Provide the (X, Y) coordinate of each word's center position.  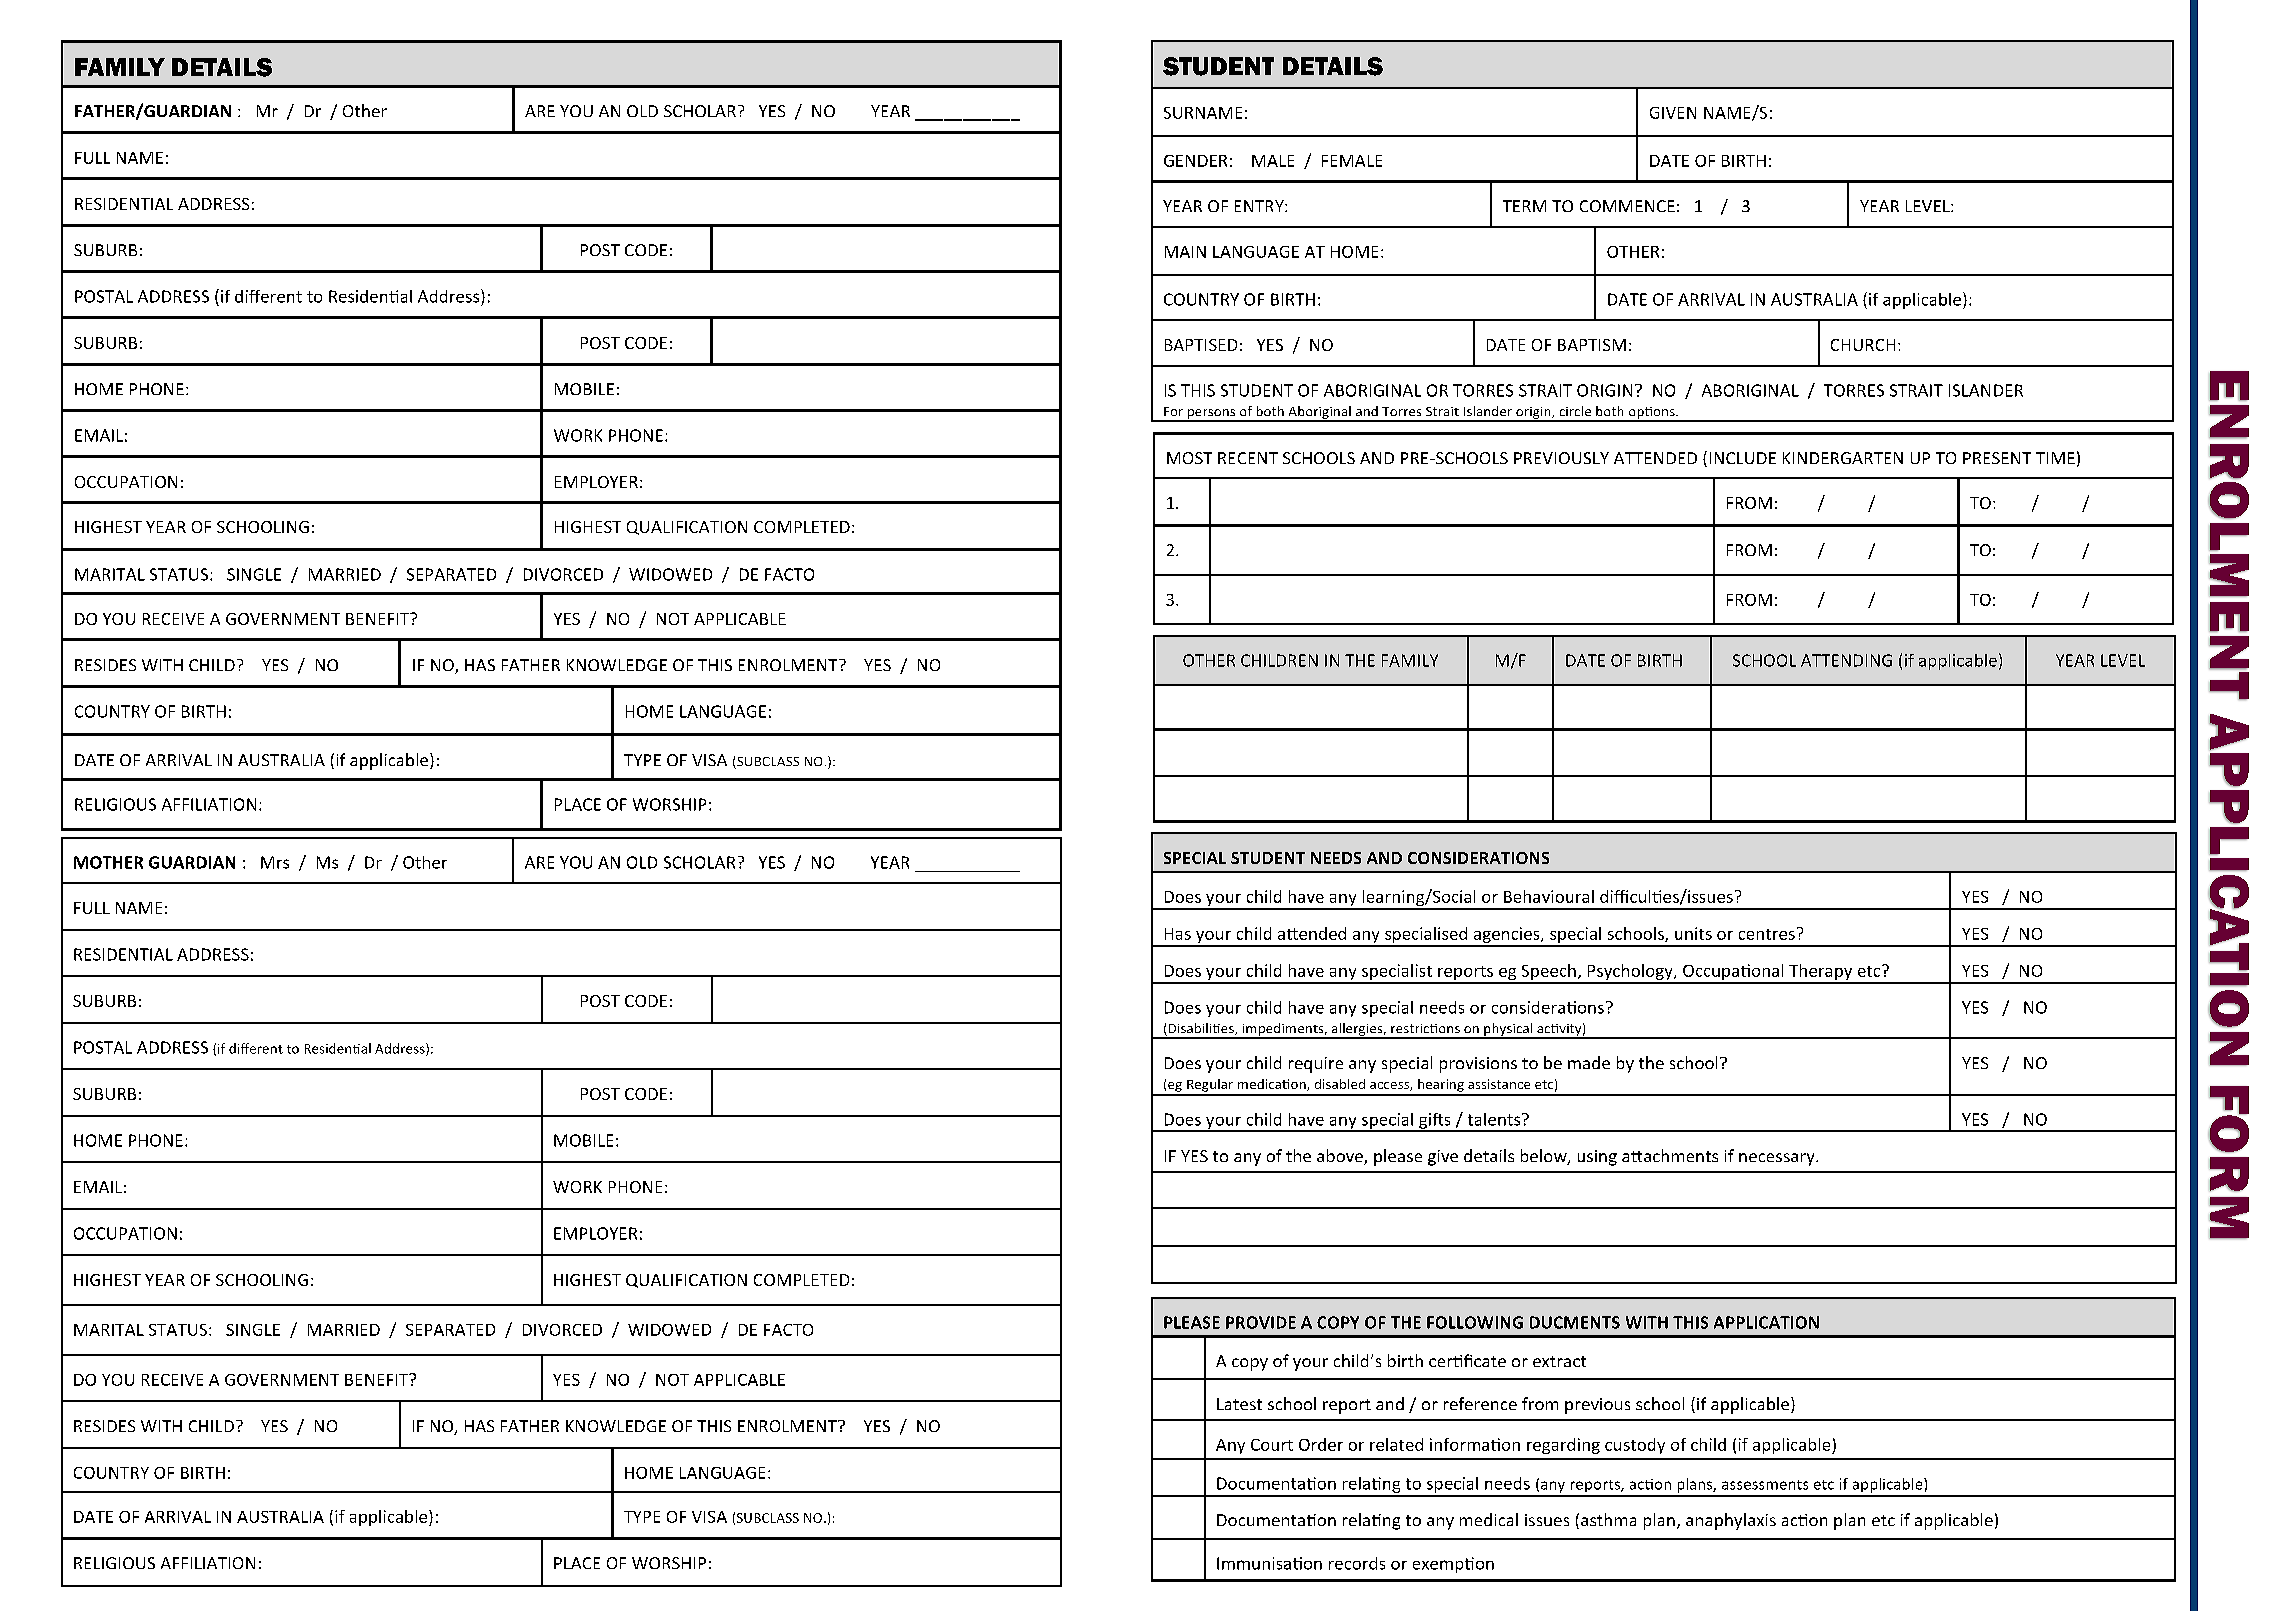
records (1357, 1563)
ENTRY (1260, 206)
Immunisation (1269, 1563)
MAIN (1185, 252)
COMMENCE (1627, 206)
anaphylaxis (1731, 1521)
